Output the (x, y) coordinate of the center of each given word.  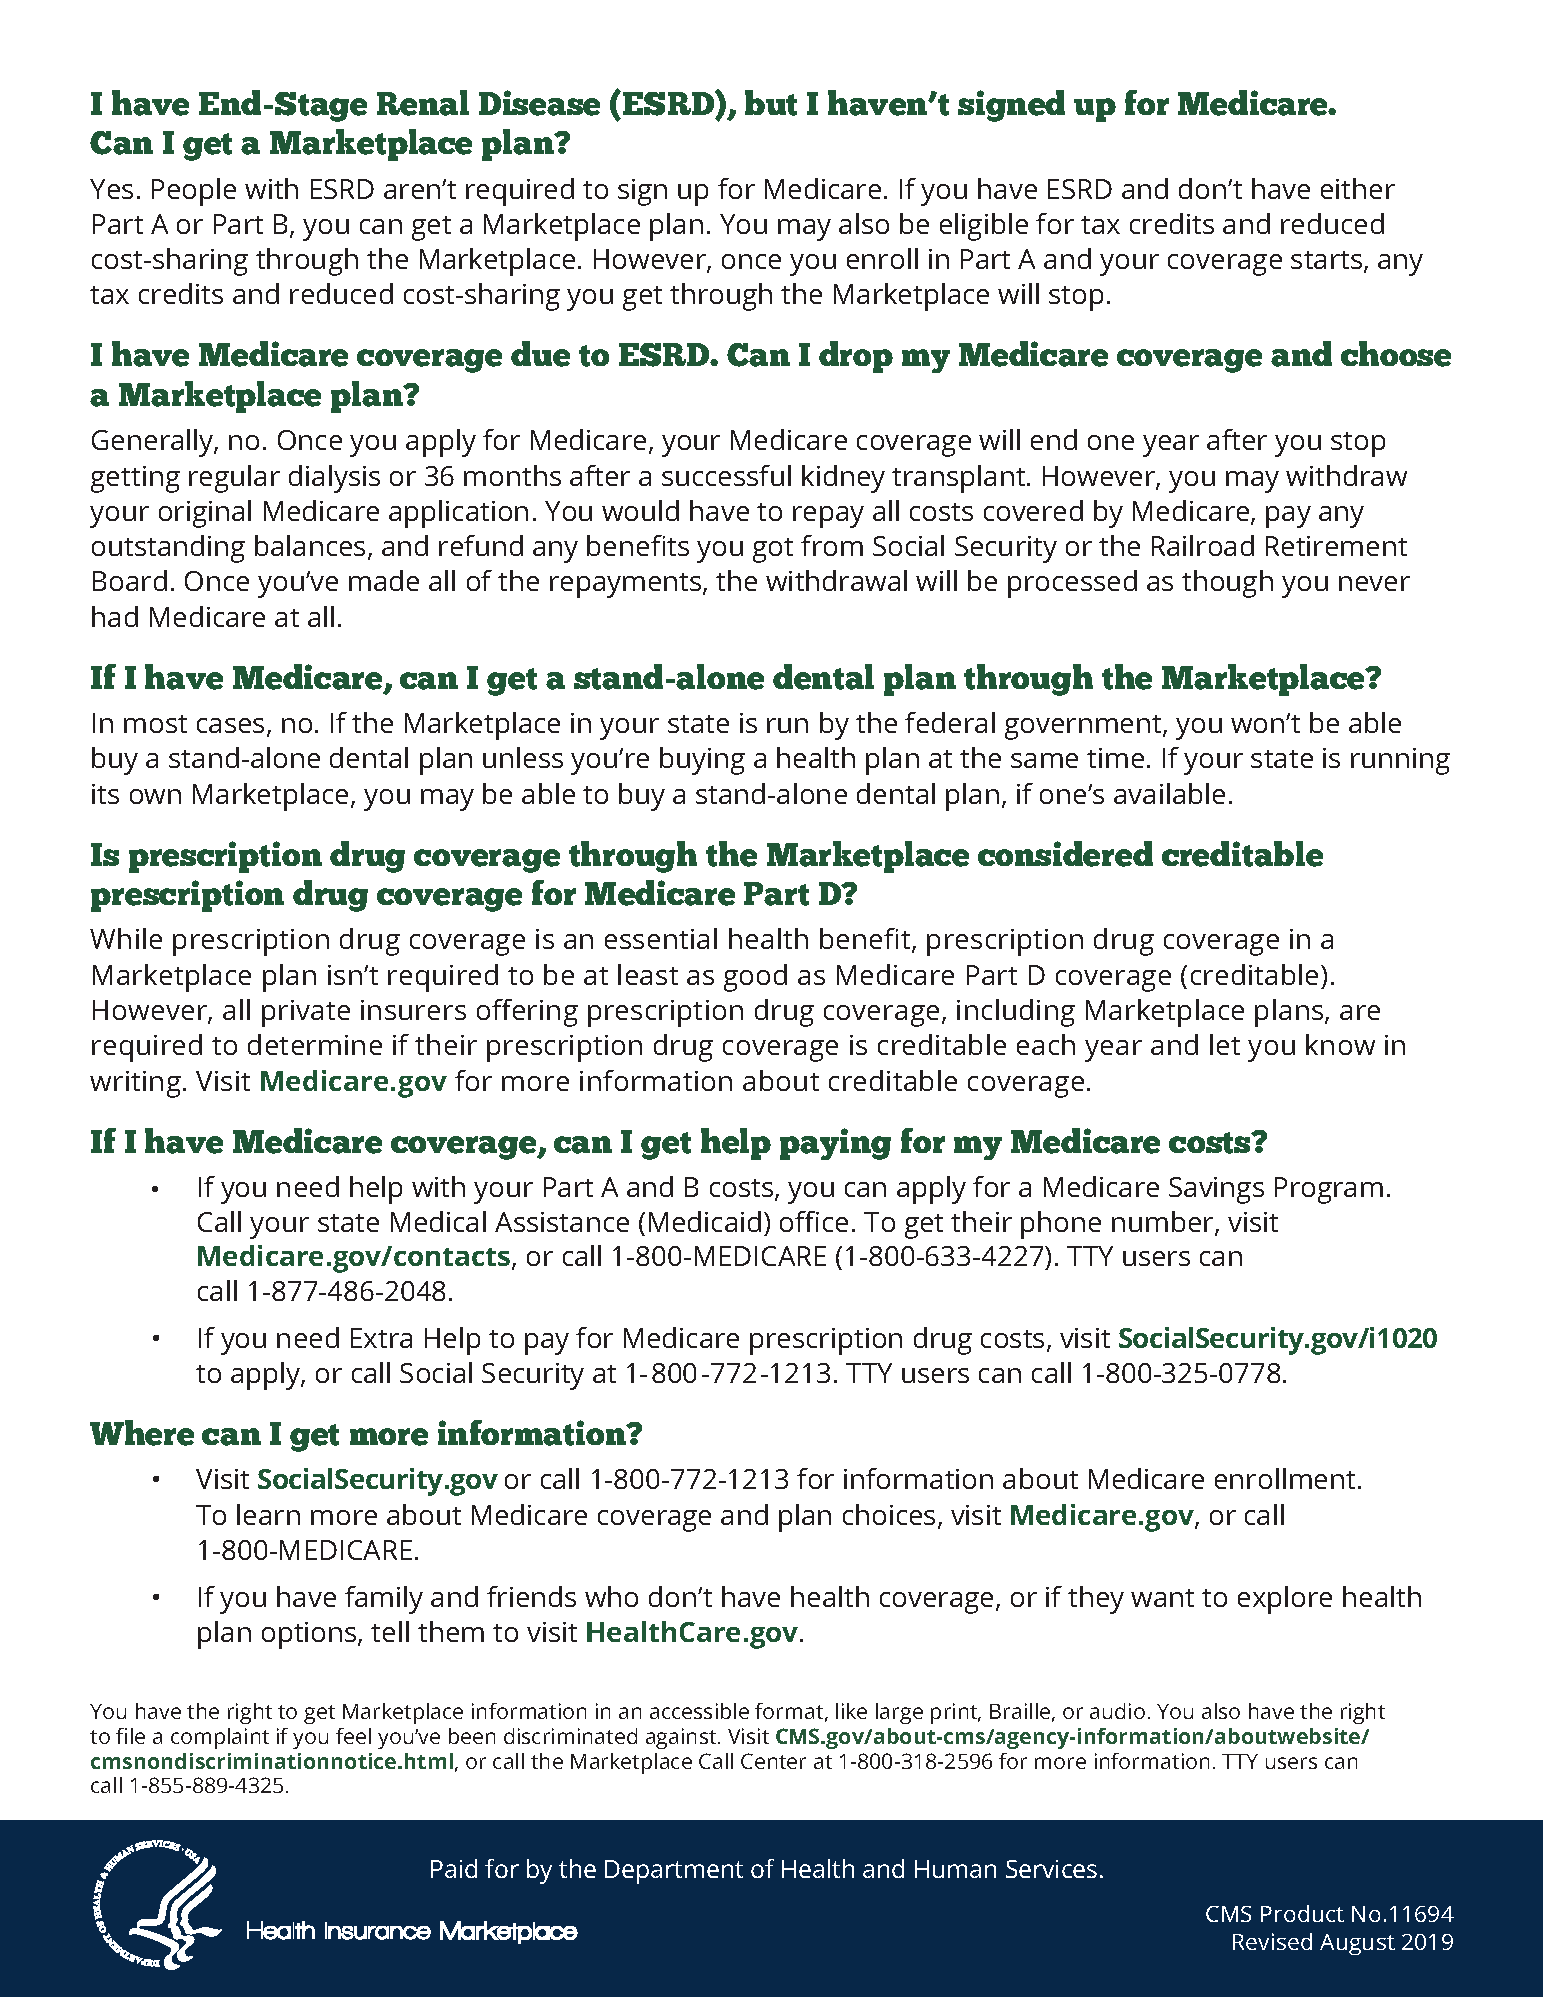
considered (1065, 854)
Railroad (1203, 545)
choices (889, 1514)
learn (268, 1514)
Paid (454, 1868)
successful (726, 475)
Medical (438, 1221)
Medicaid (705, 1221)
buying (702, 761)
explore (1285, 1600)
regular (234, 479)
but (771, 103)
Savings (1216, 1190)
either (1358, 188)
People (194, 192)
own (155, 796)
